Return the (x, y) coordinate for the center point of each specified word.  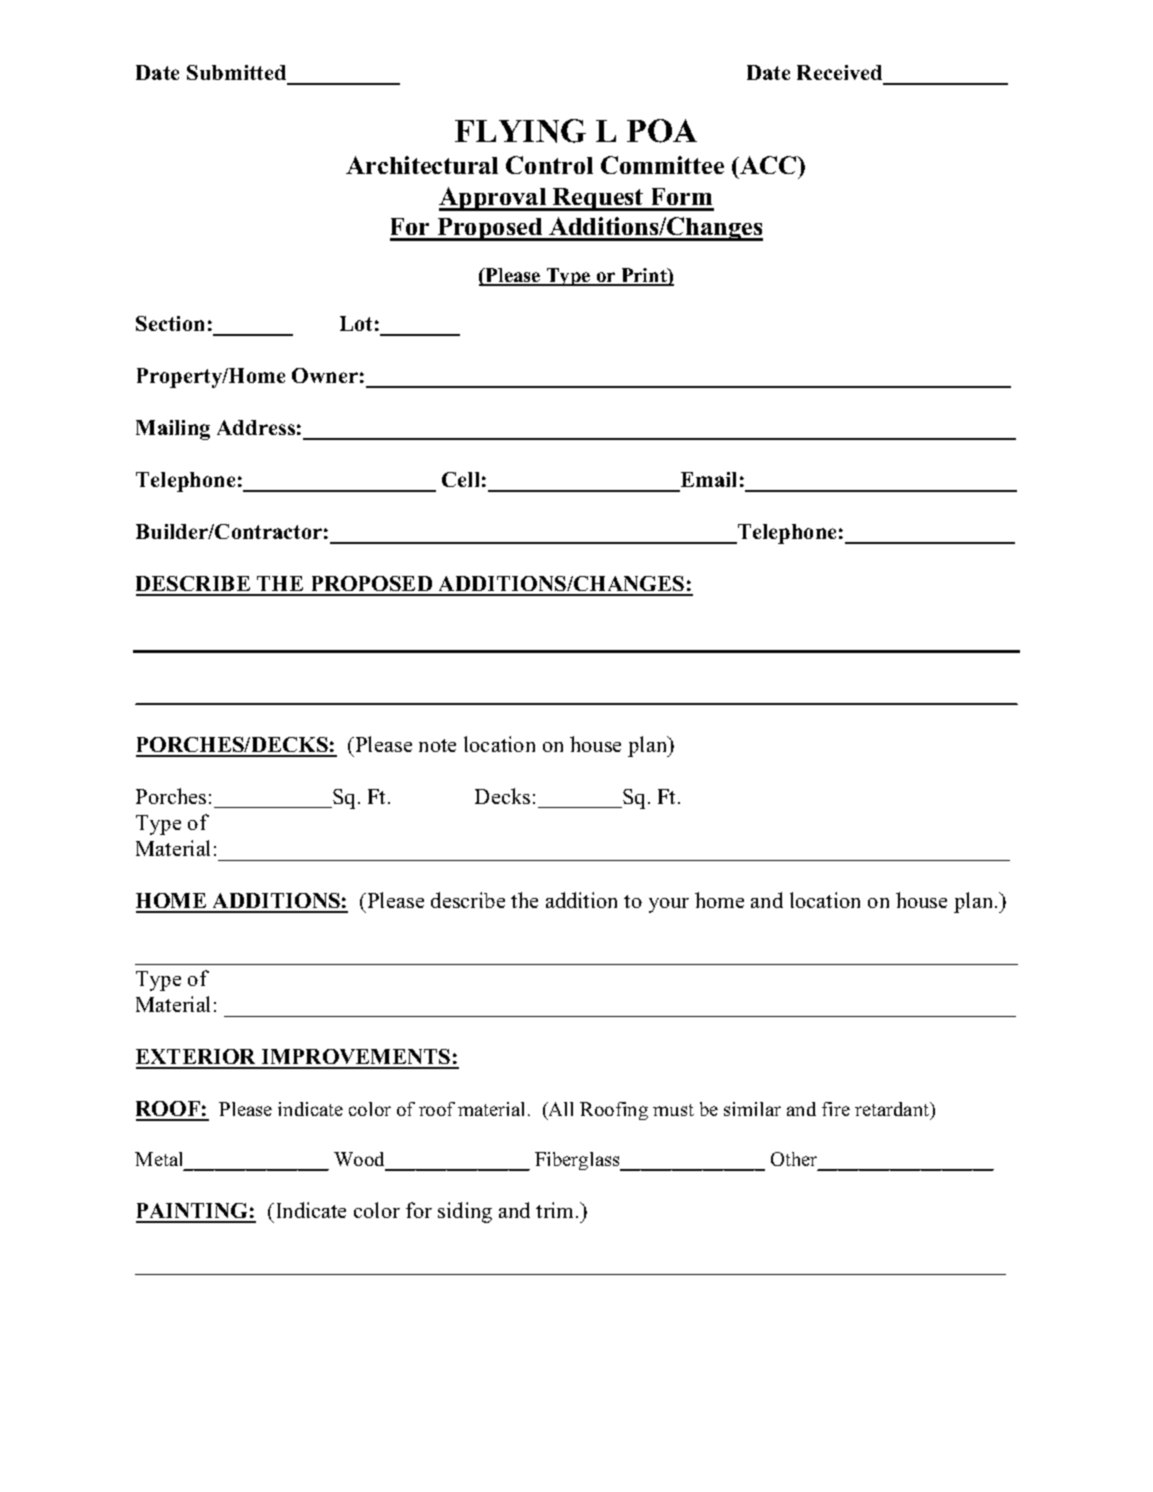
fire (836, 1109)
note (437, 745)
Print (644, 276)
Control (549, 165)
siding (465, 1212)
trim (556, 1210)
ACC (768, 165)
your (669, 905)
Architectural (422, 165)
